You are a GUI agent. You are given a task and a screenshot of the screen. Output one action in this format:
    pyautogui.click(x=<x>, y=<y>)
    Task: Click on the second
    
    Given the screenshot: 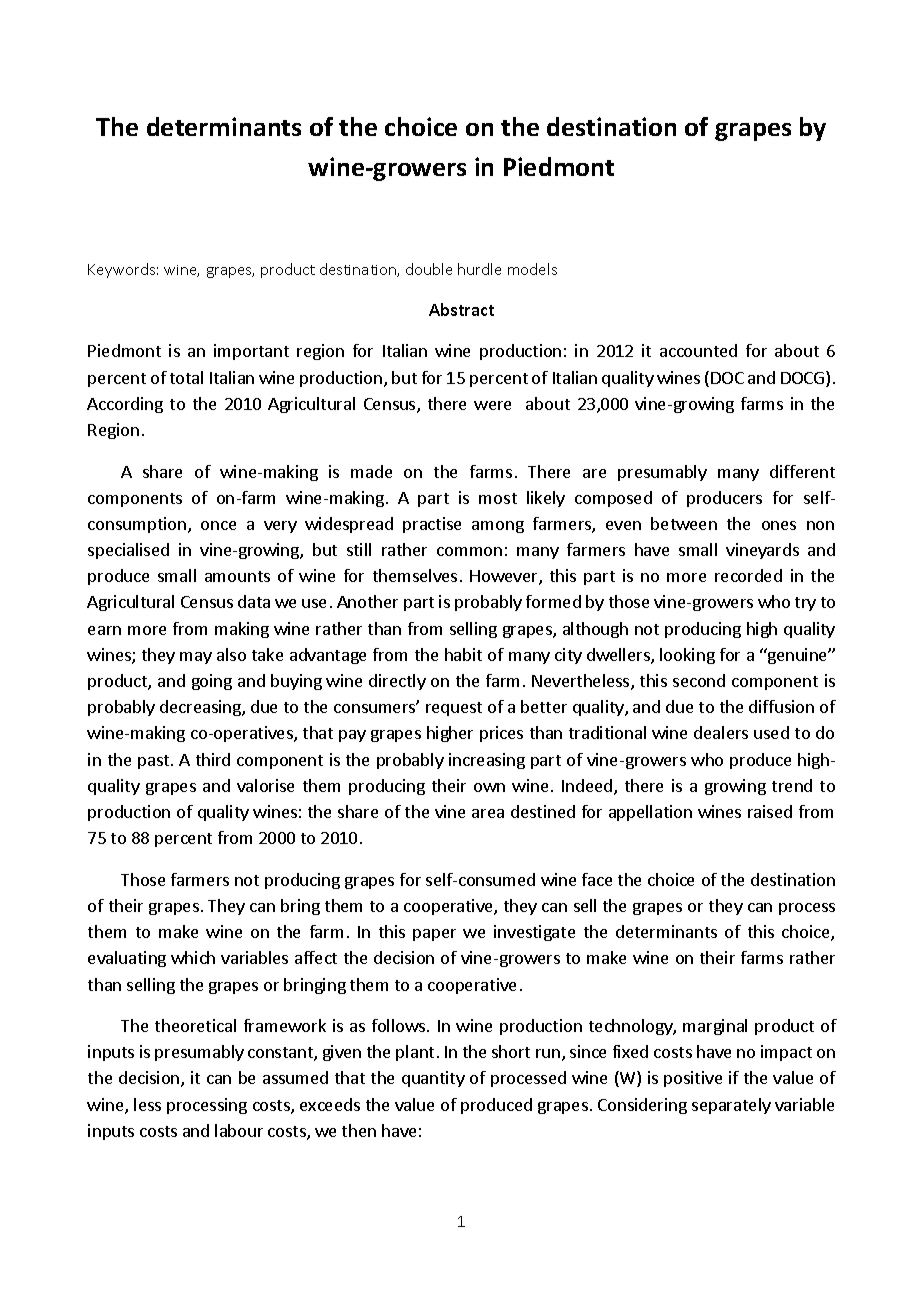 What is the action you would take?
    pyautogui.click(x=699, y=680)
